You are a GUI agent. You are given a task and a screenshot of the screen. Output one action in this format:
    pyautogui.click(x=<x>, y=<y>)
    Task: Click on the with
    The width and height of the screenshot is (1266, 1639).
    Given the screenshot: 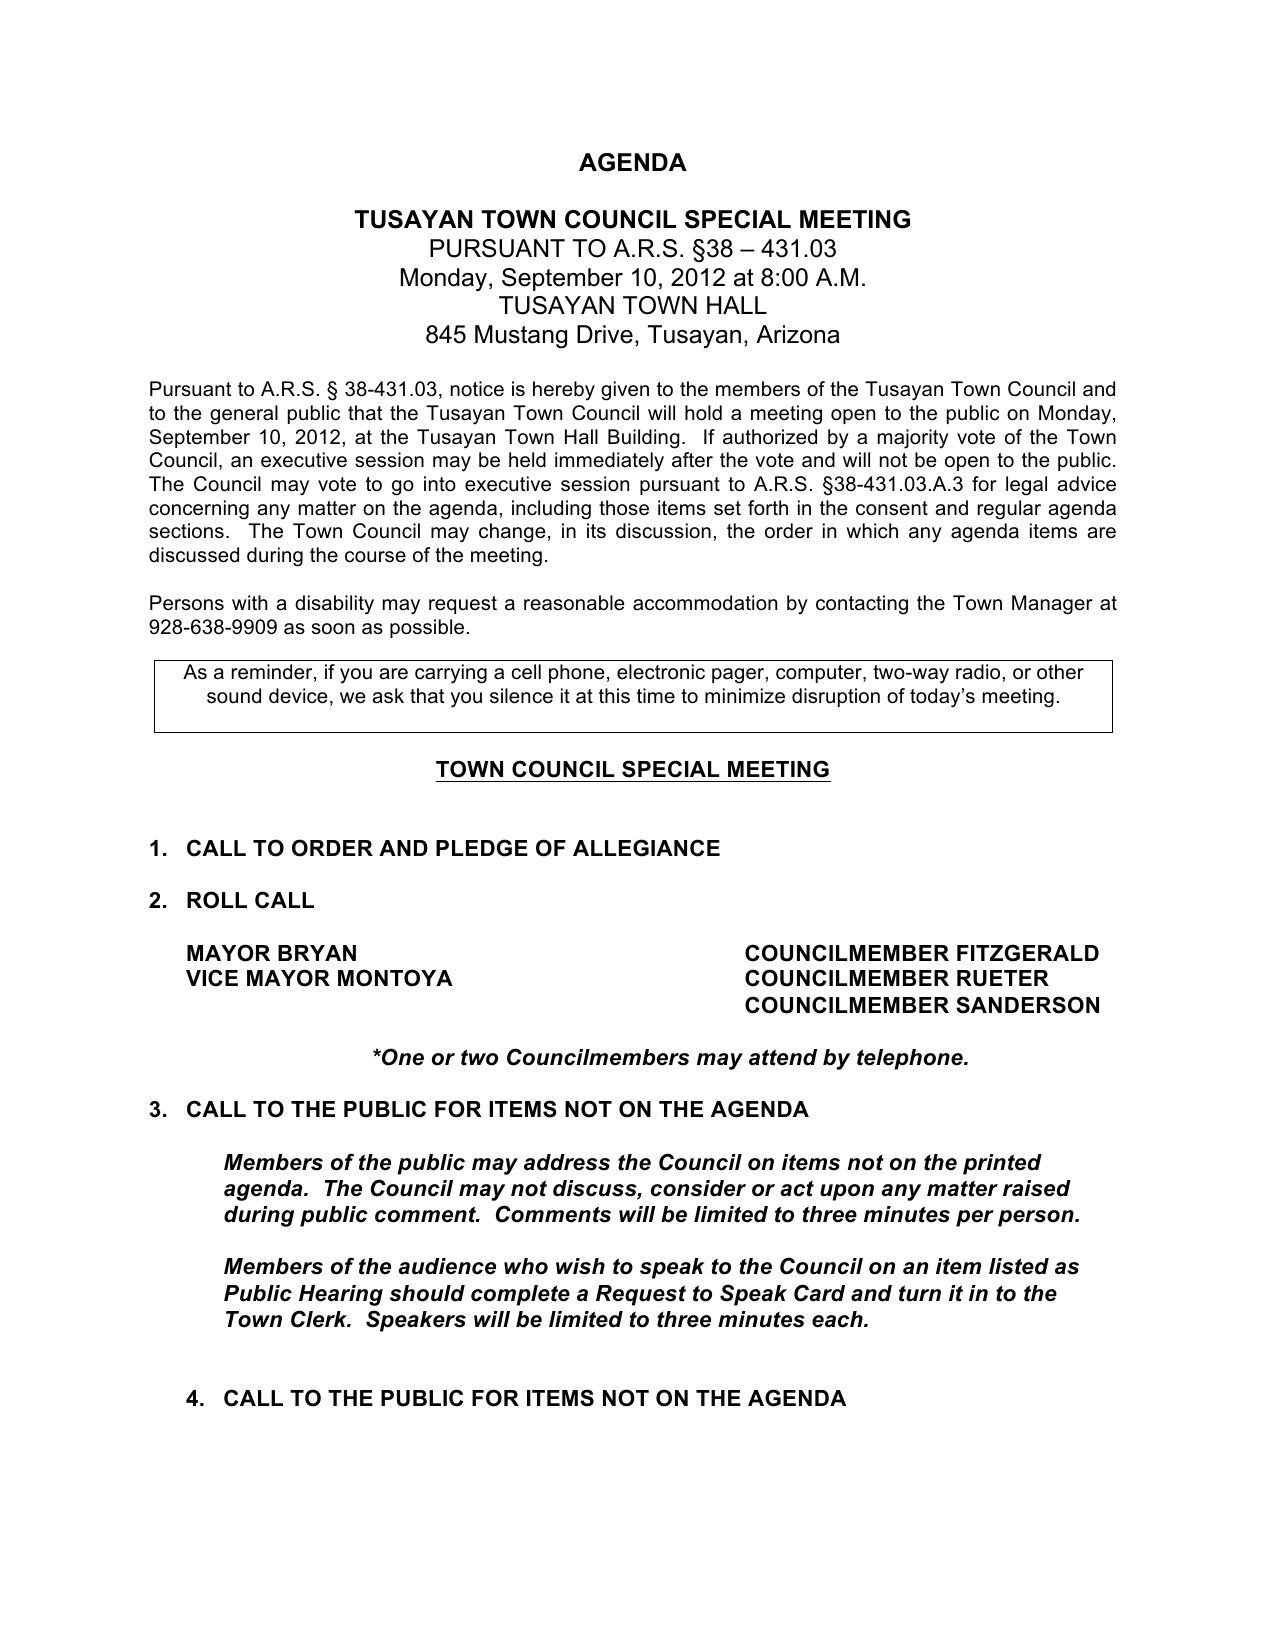 What is the action you would take?
    pyautogui.click(x=249, y=602)
